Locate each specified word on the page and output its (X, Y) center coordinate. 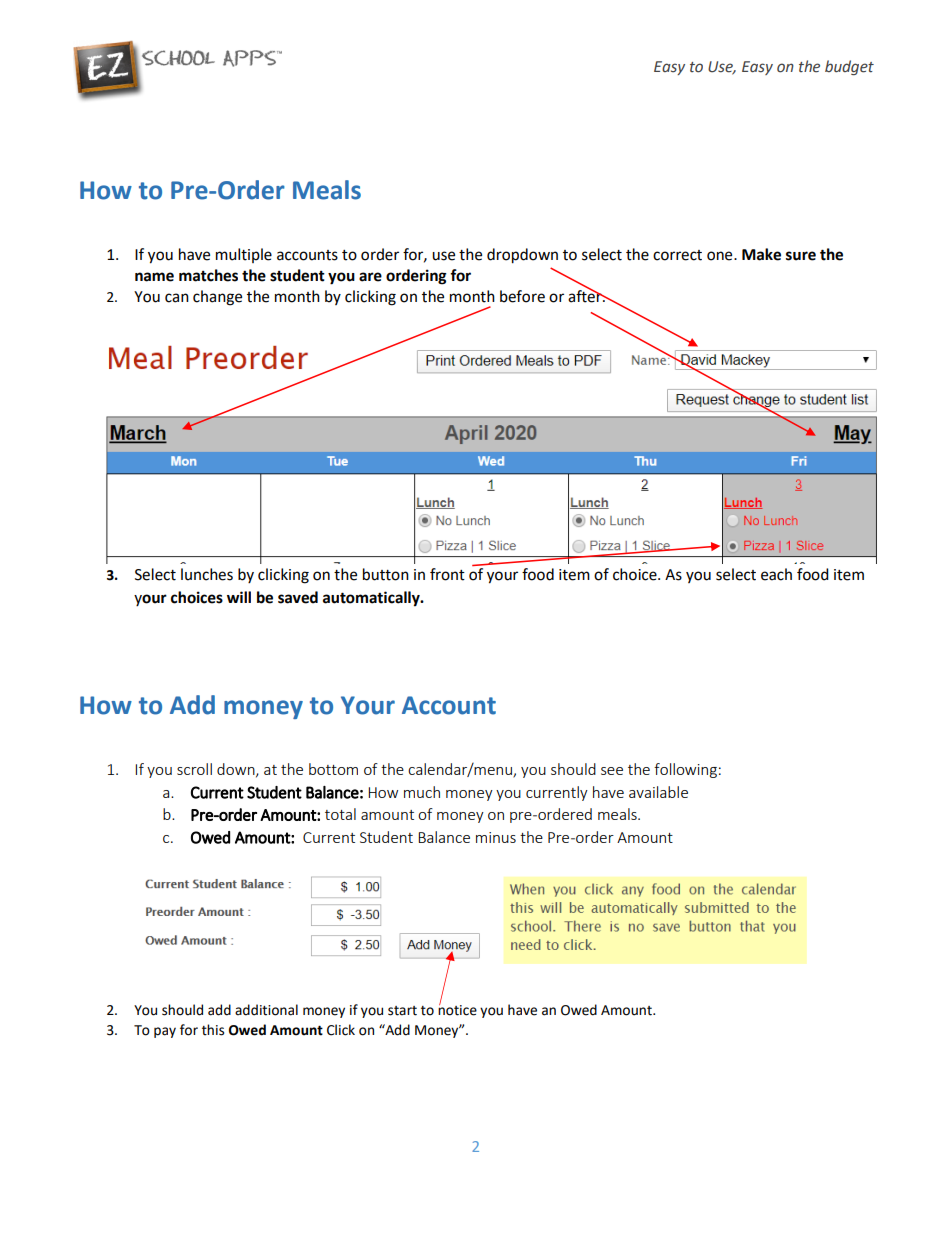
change (217, 298)
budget (849, 67)
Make (761, 254)
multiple (244, 255)
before (522, 296)
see (612, 771)
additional (266, 1010)
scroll (194, 769)
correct (677, 255)
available (658, 792)
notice (457, 1009)
